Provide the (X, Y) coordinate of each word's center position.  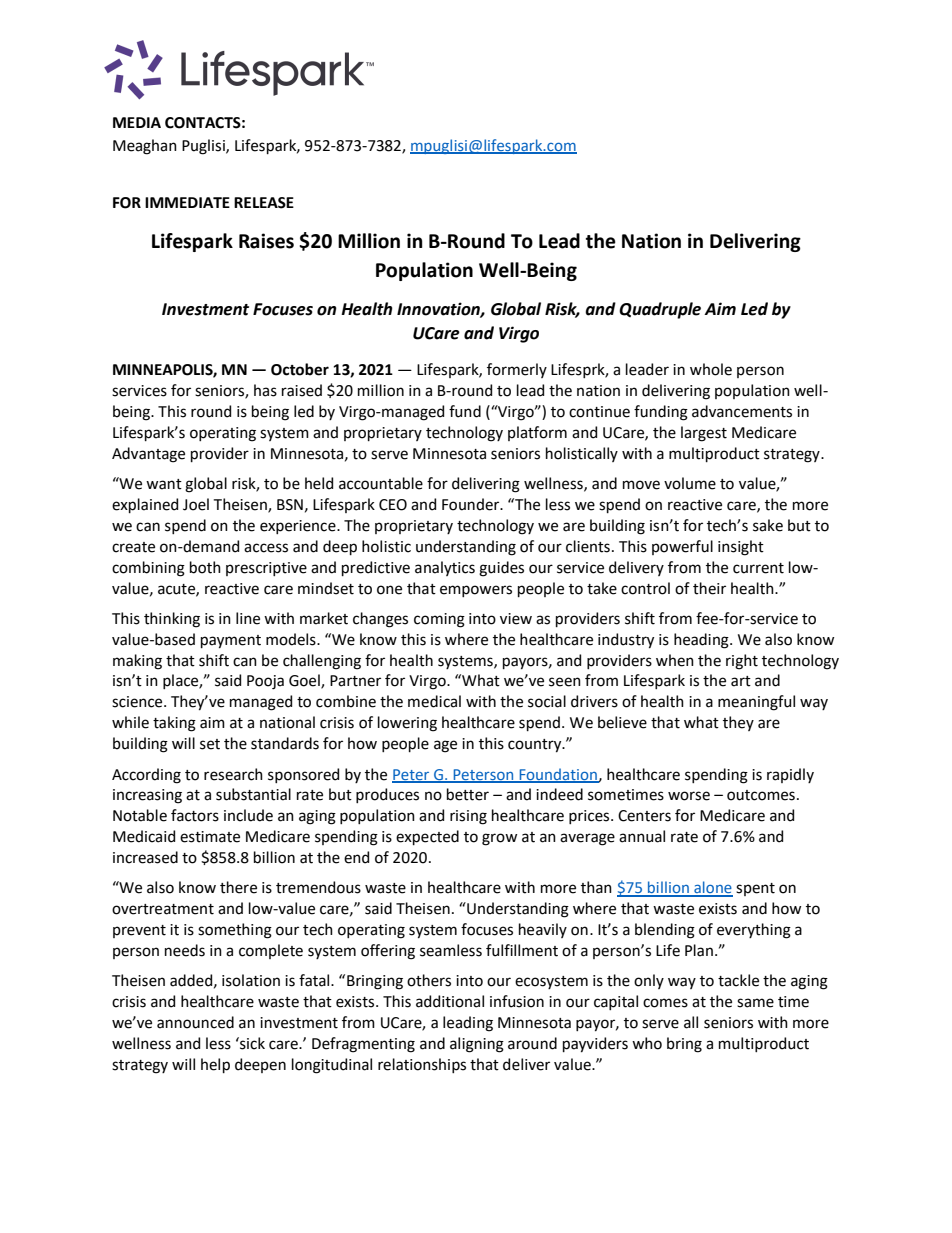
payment (231, 642)
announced (195, 1022)
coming (439, 620)
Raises (266, 241)
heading (702, 641)
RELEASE (264, 203)
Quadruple (660, 310)
